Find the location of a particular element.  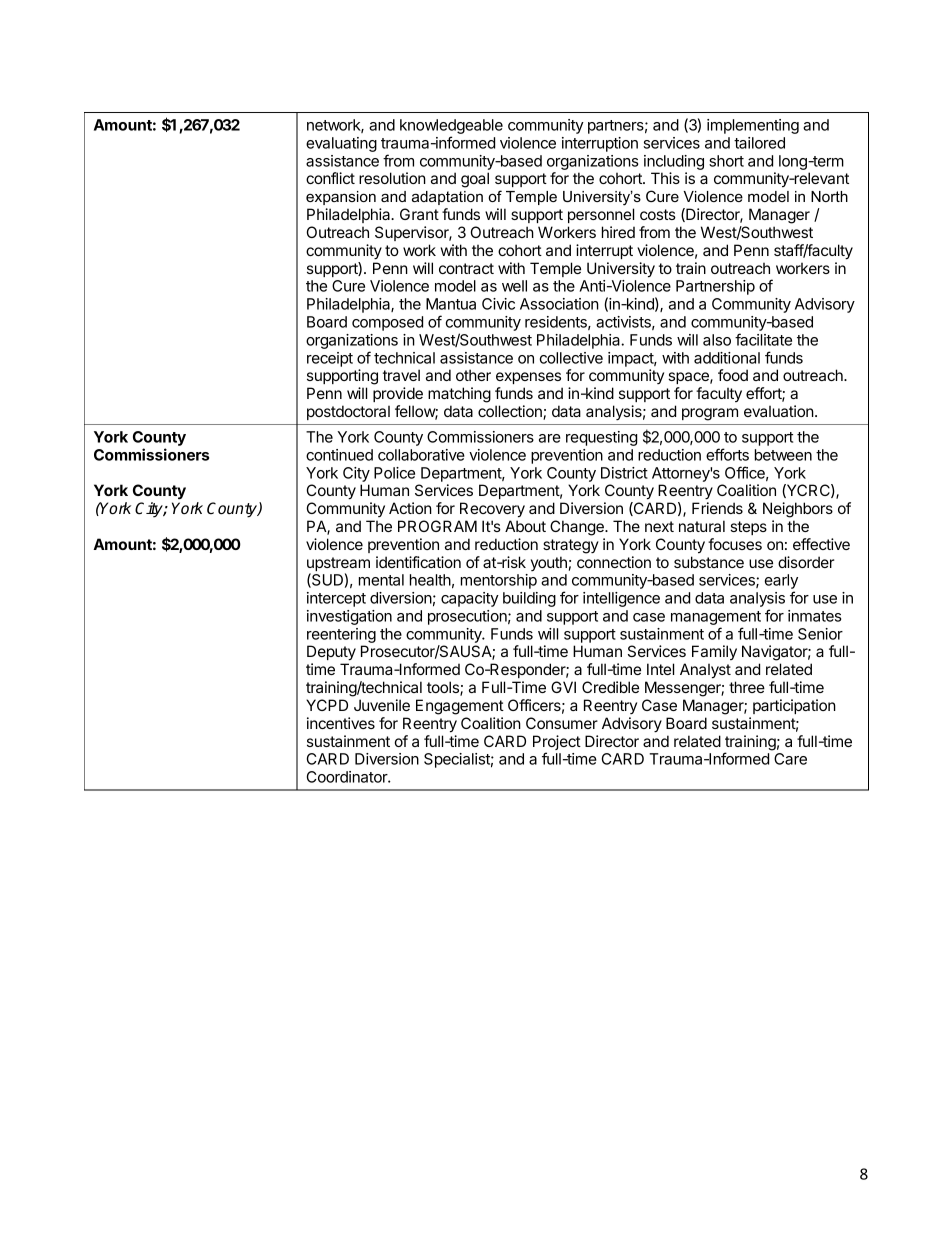

composed is located at coordinates (387, 323).
